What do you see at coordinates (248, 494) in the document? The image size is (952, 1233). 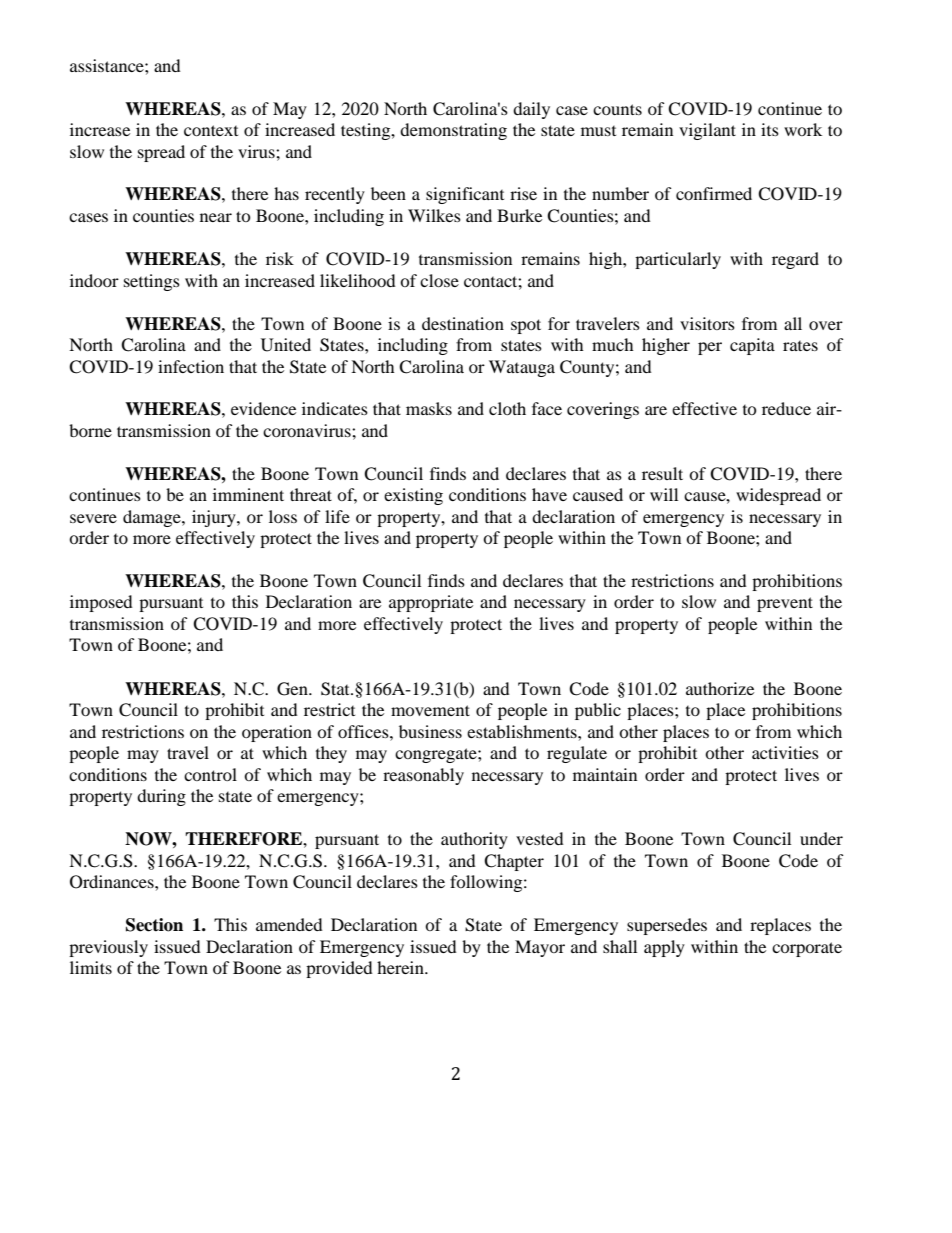 I see `imminent` at bounding box center [248, 494].
